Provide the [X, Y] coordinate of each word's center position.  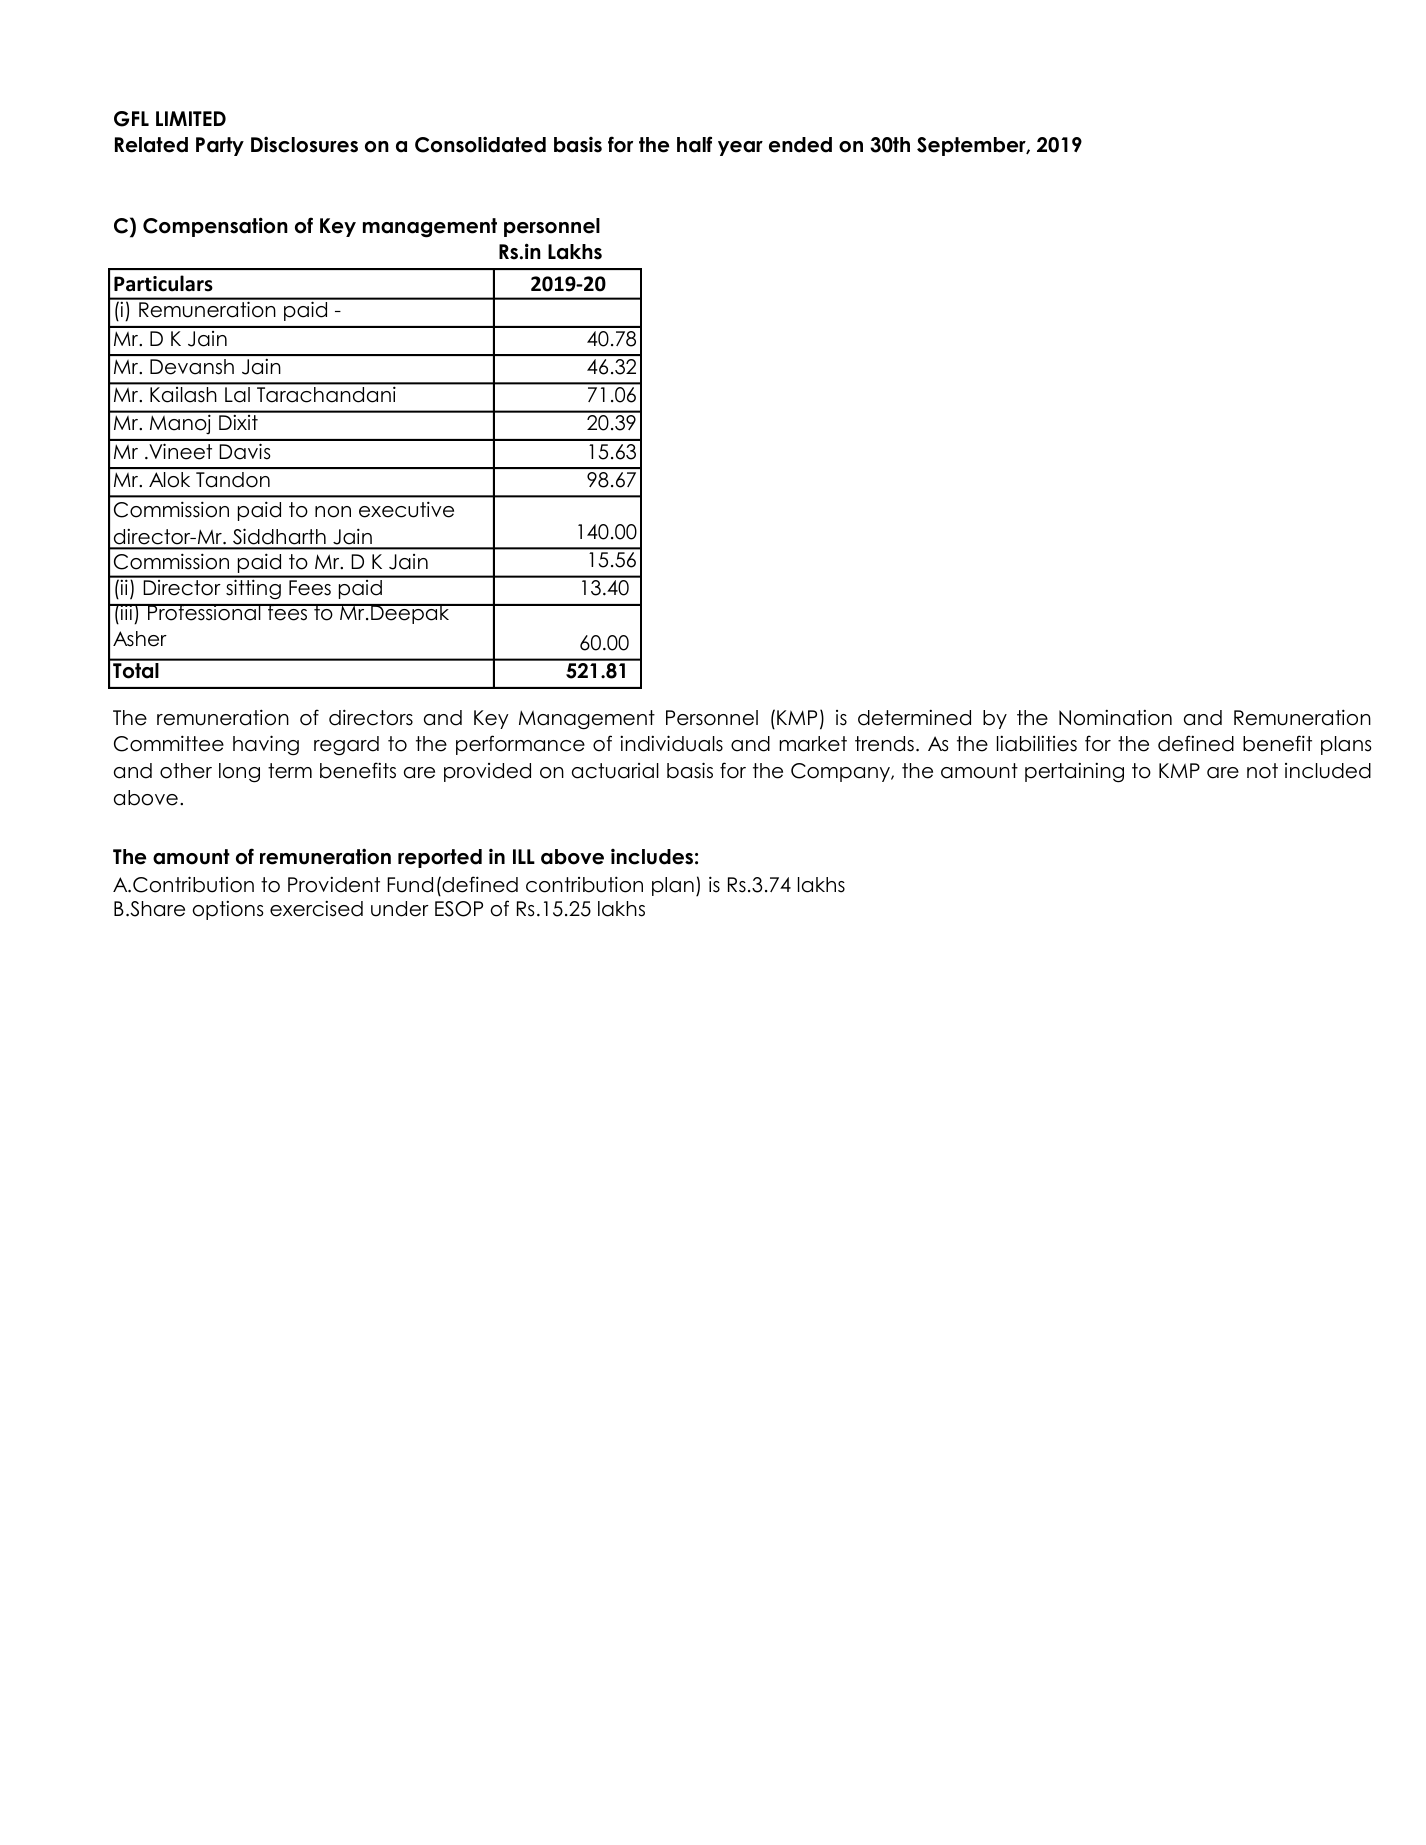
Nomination [1115, 718]
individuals [671, 743]
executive [406, 509]
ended [800, 145]
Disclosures [304, 144]
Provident [334, 885]
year [740, 148]
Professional [204, 612]
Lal [237, 394]
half [694, 144]
